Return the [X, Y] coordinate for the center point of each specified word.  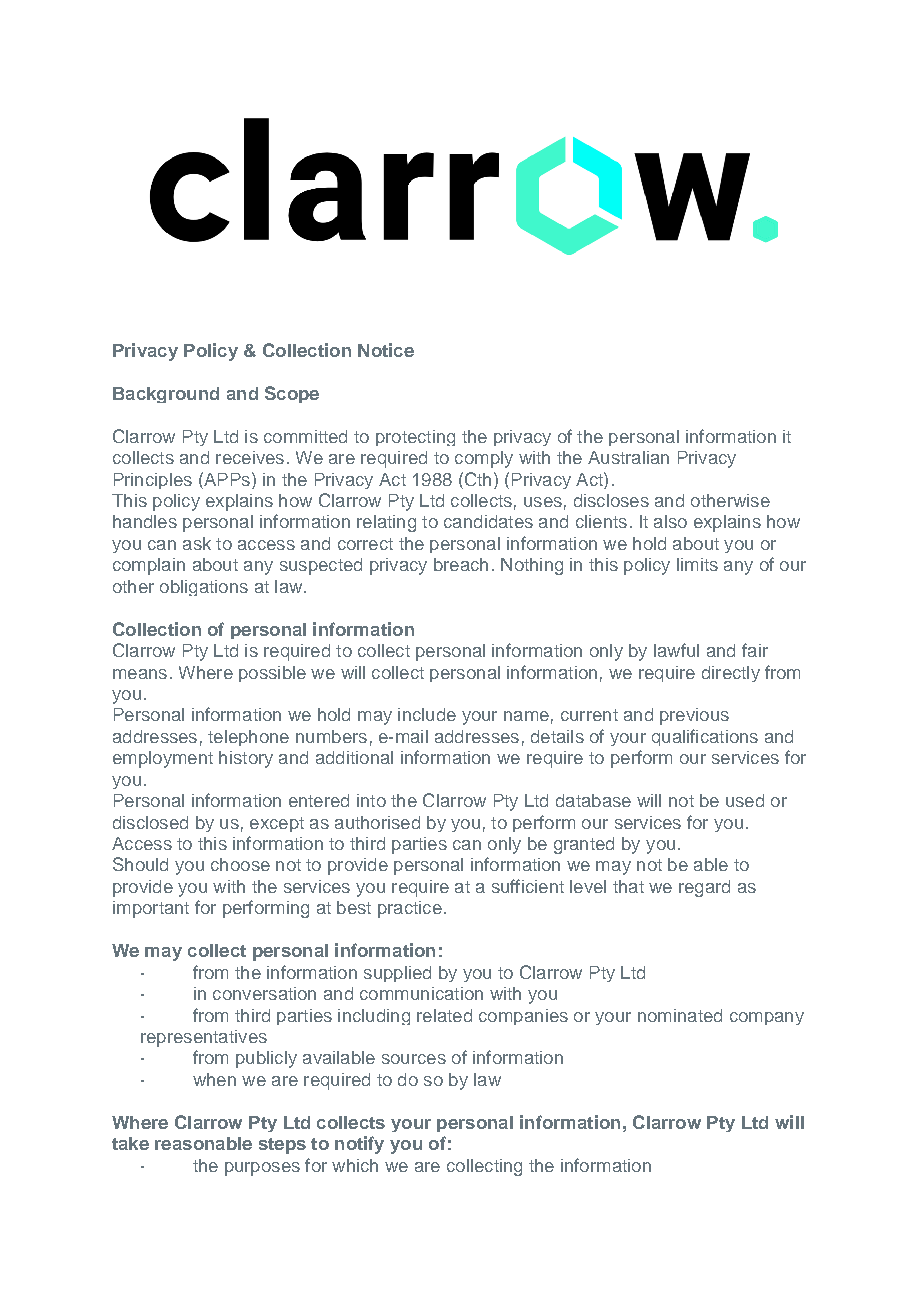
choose [240, 864]
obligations [204, 588]
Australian [628, 457]
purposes [262, 1169]
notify [359, 1145]
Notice [386, 350]
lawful [676, 650]
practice [410, 909]
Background [166, 395]
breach [461, 564]
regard [704, 888]
